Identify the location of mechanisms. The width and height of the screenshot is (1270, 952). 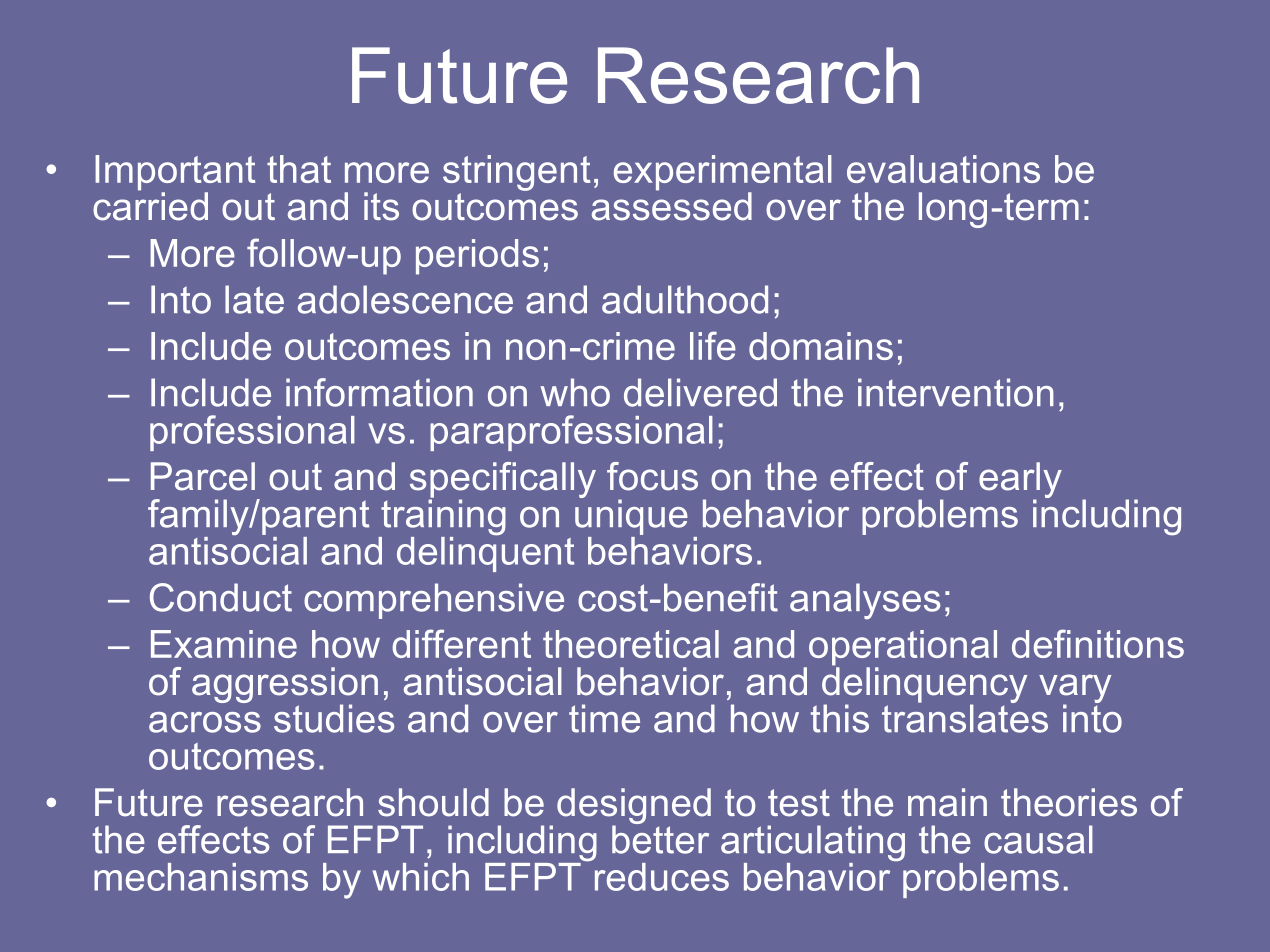
(201, 877).
